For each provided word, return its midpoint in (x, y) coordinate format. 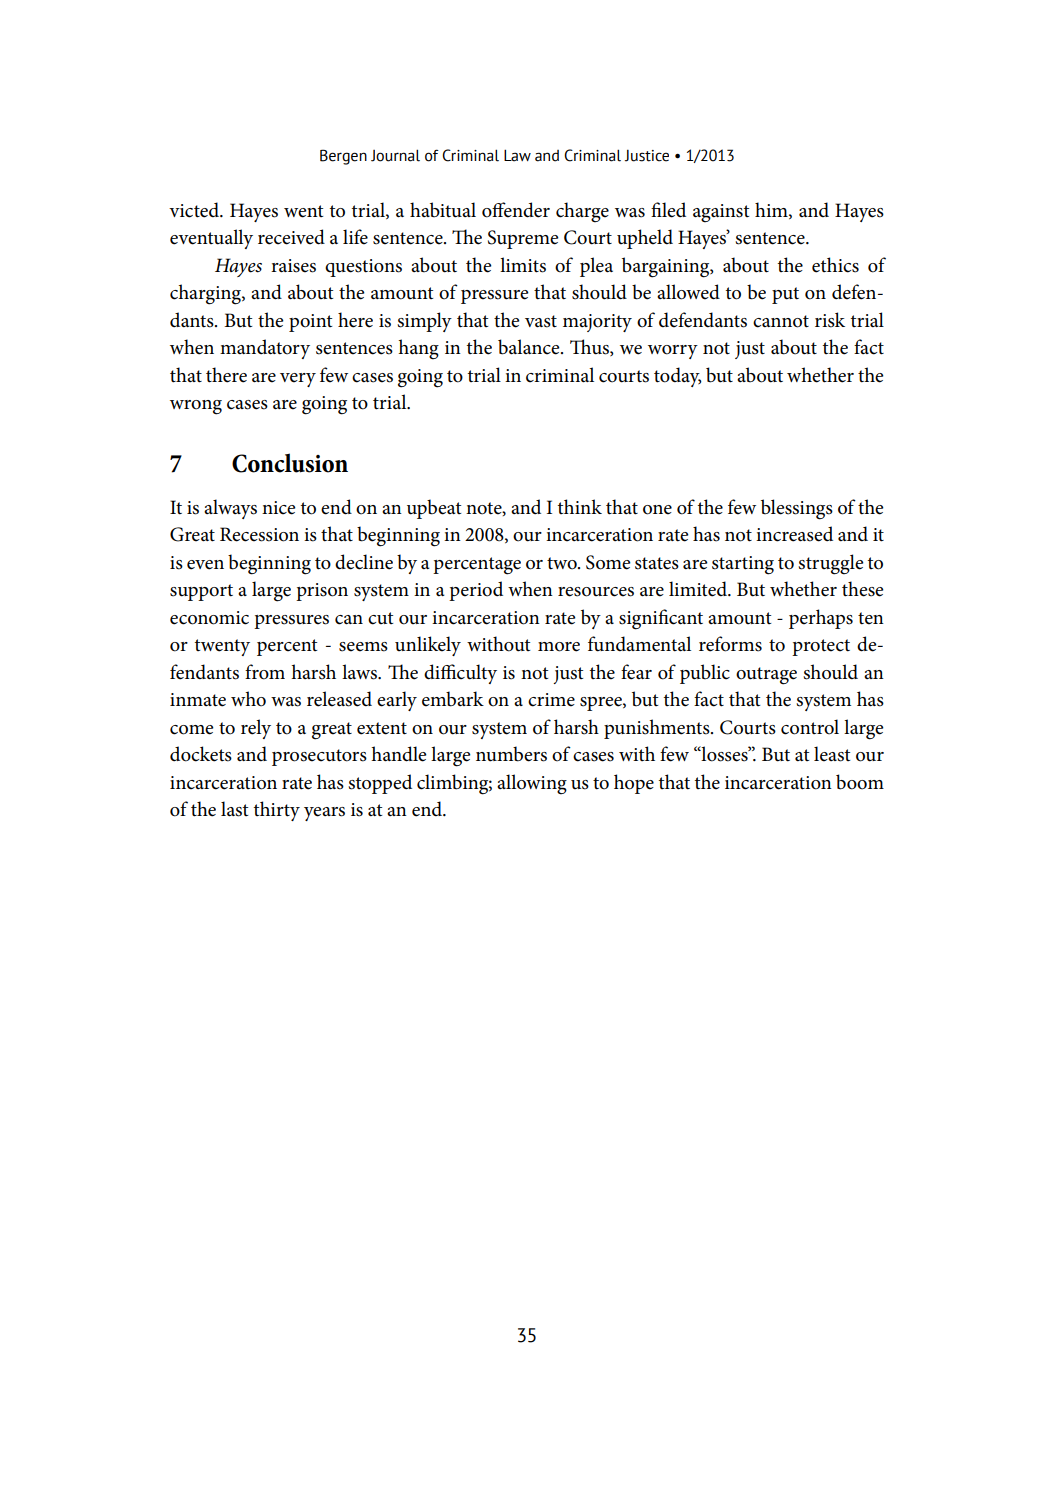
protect (821, 647)
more (559, 647)
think (580, 506)
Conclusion (290, 463)
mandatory (265, 349)
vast (541, 321)
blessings (797, 509)
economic (209, 618)
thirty (277, 811)
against (721, 213)
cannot (781, 321)
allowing (532, 784)
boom (860, 782)
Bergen (343, 157)
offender (516, 210)
